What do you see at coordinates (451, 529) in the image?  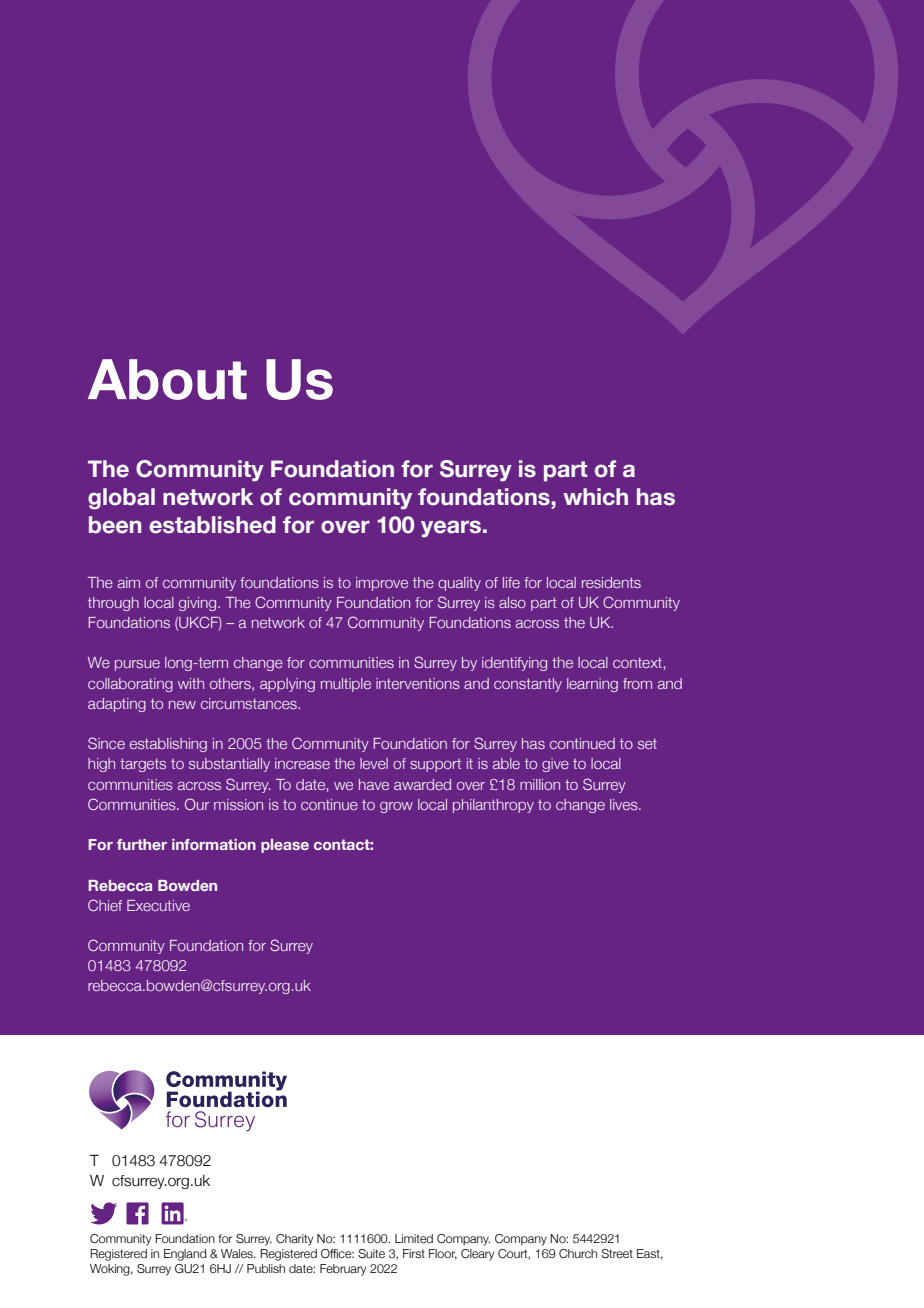 I see `years` at bounding box center [451, 529].
